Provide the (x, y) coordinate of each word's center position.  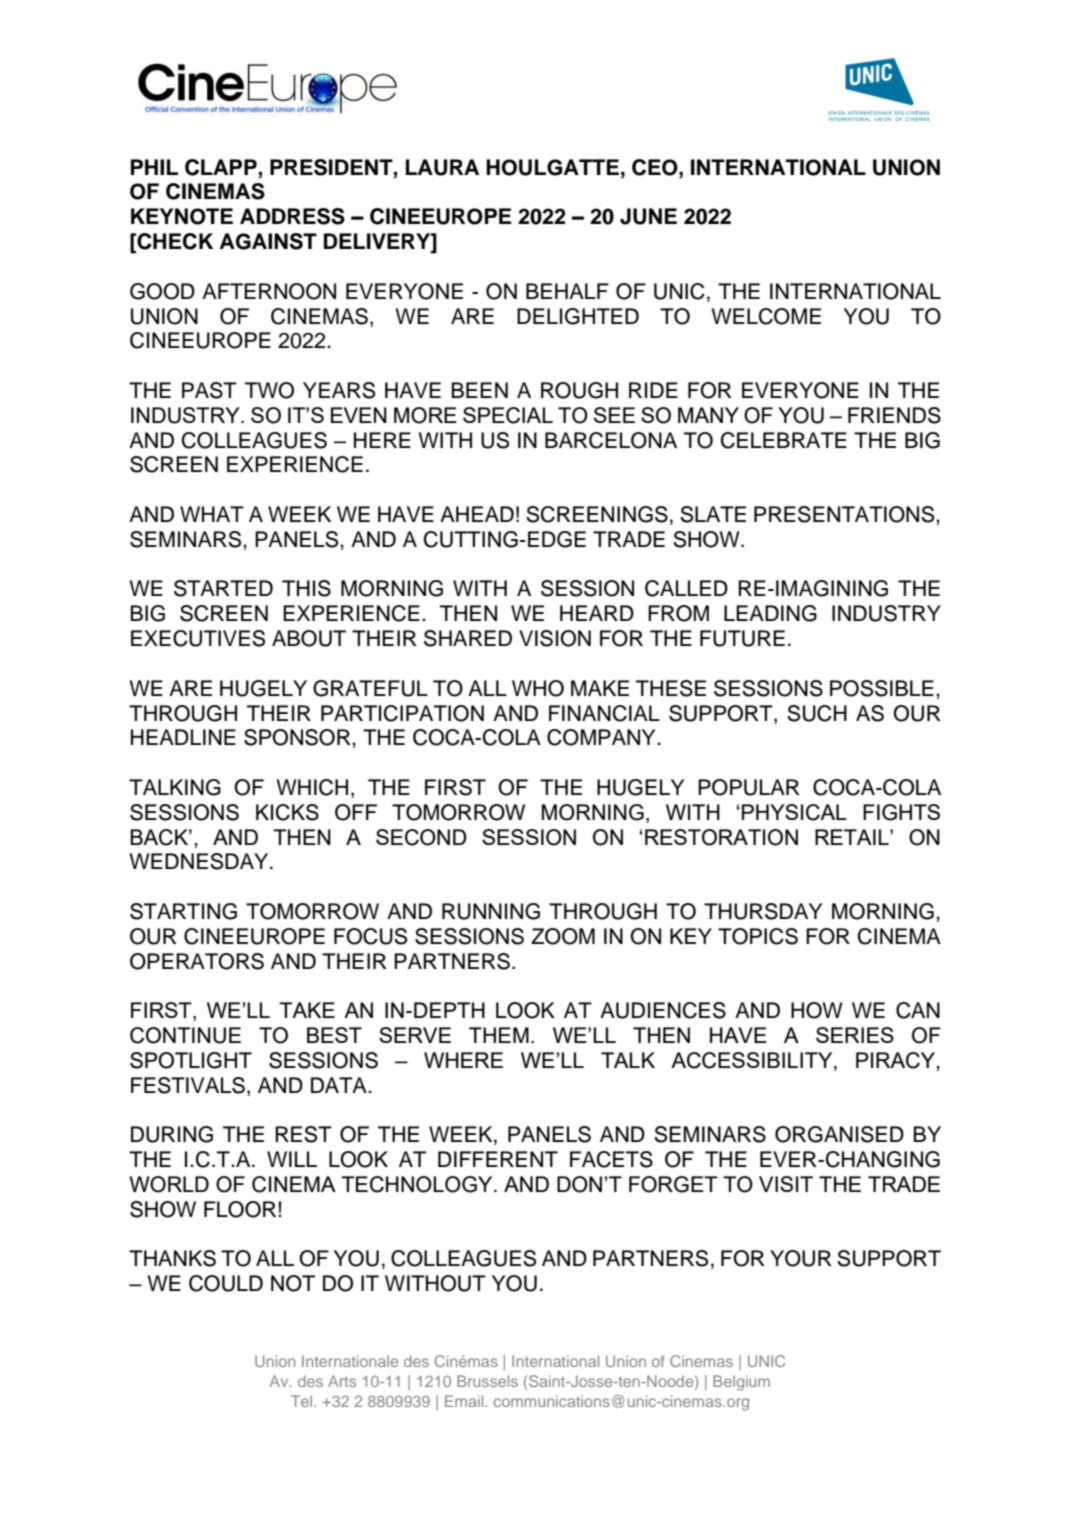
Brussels (487, 1381)
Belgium (741, 1383)
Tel (303, 1401)
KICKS (287, 812)
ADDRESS (292, 216)
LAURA (442, 167)
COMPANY (602, 737)
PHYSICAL (794, 812)
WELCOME (766, 316)
